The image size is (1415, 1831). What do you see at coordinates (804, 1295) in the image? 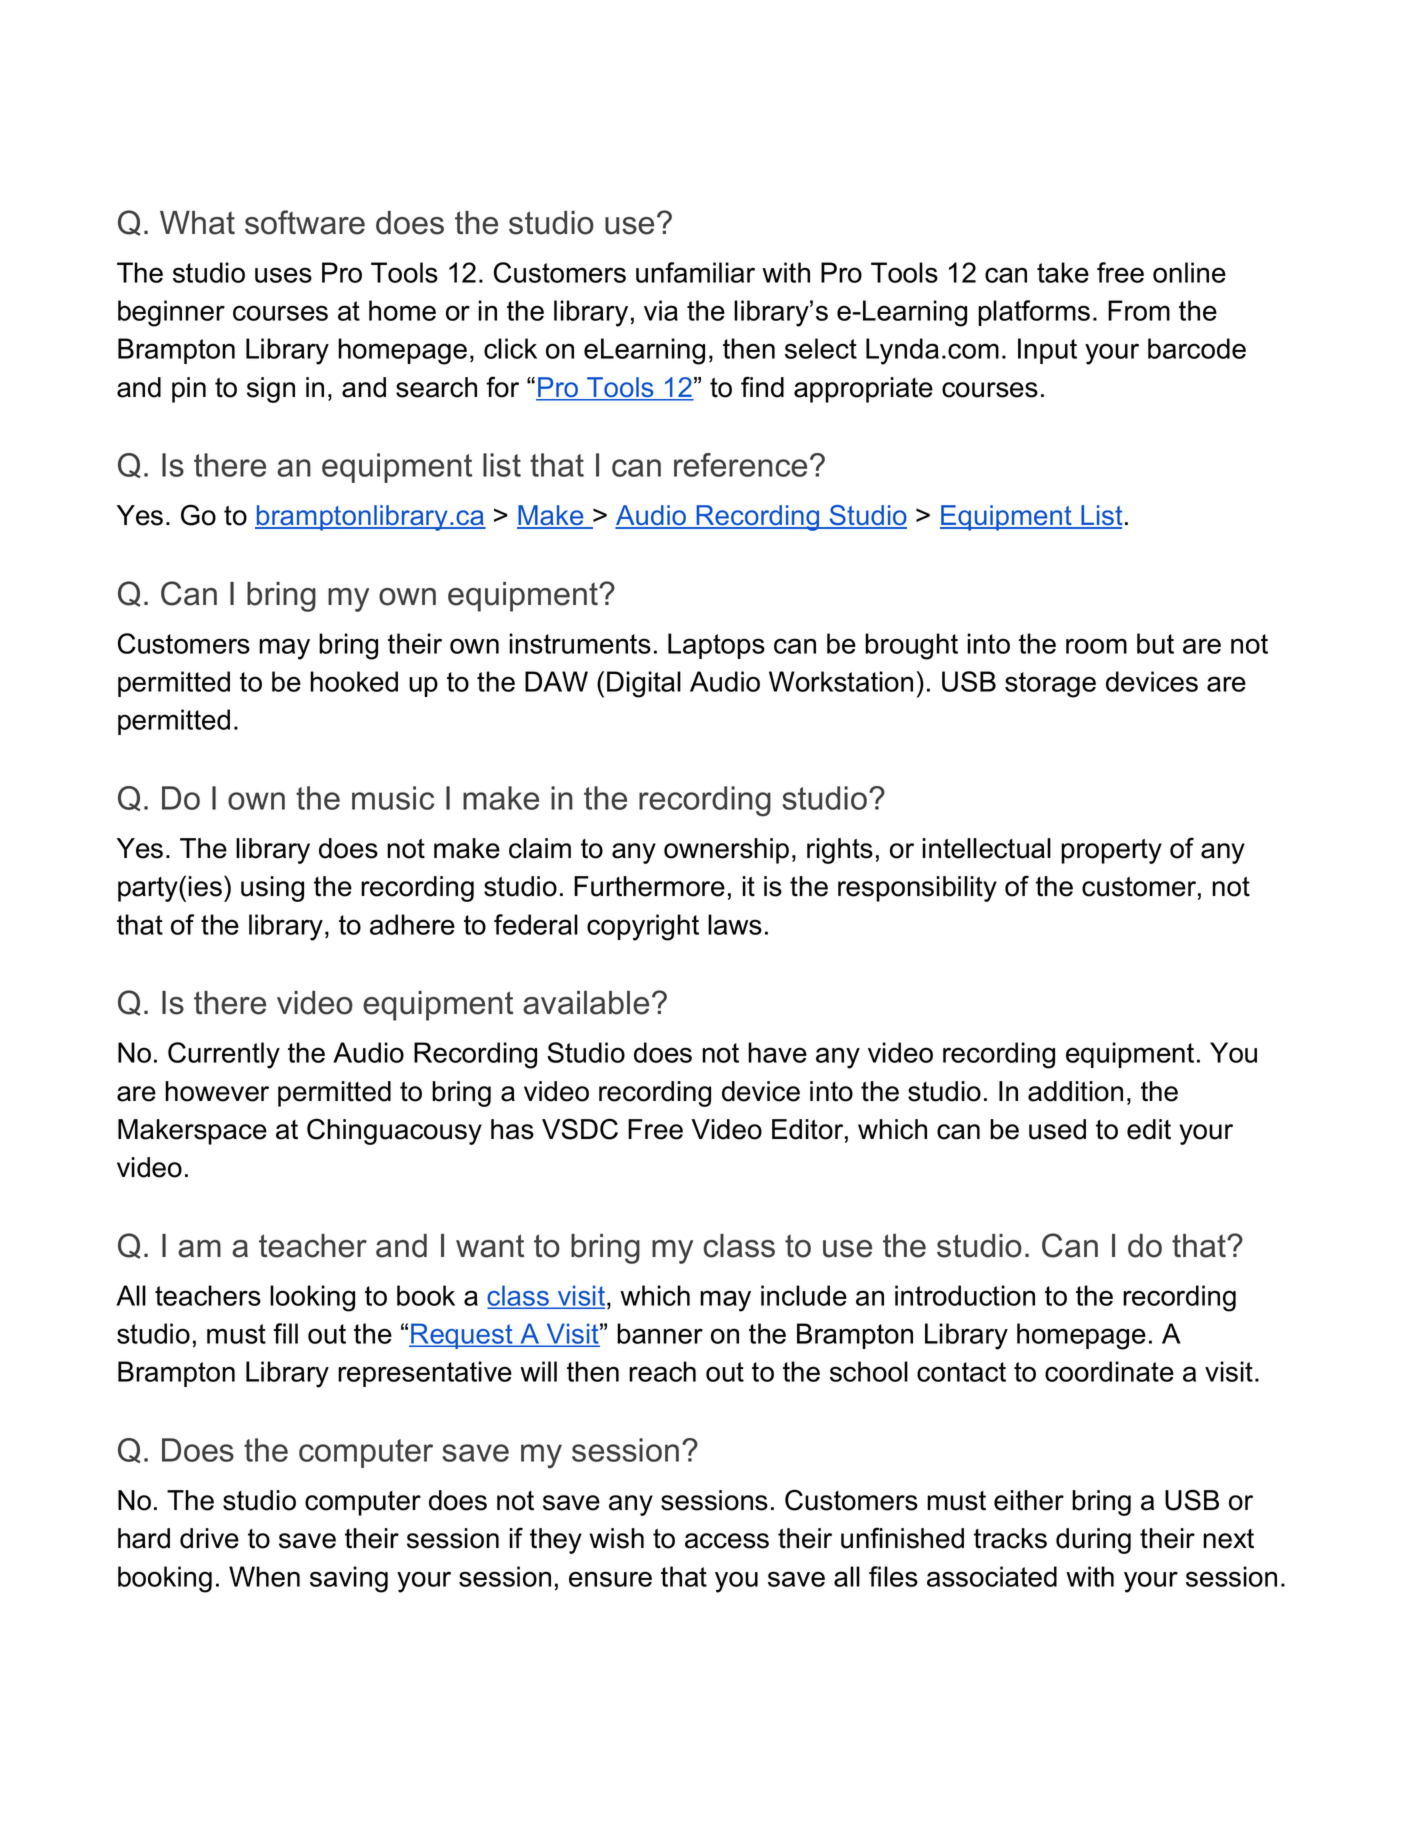
I see `include` at bounding box center [804, 1295].
